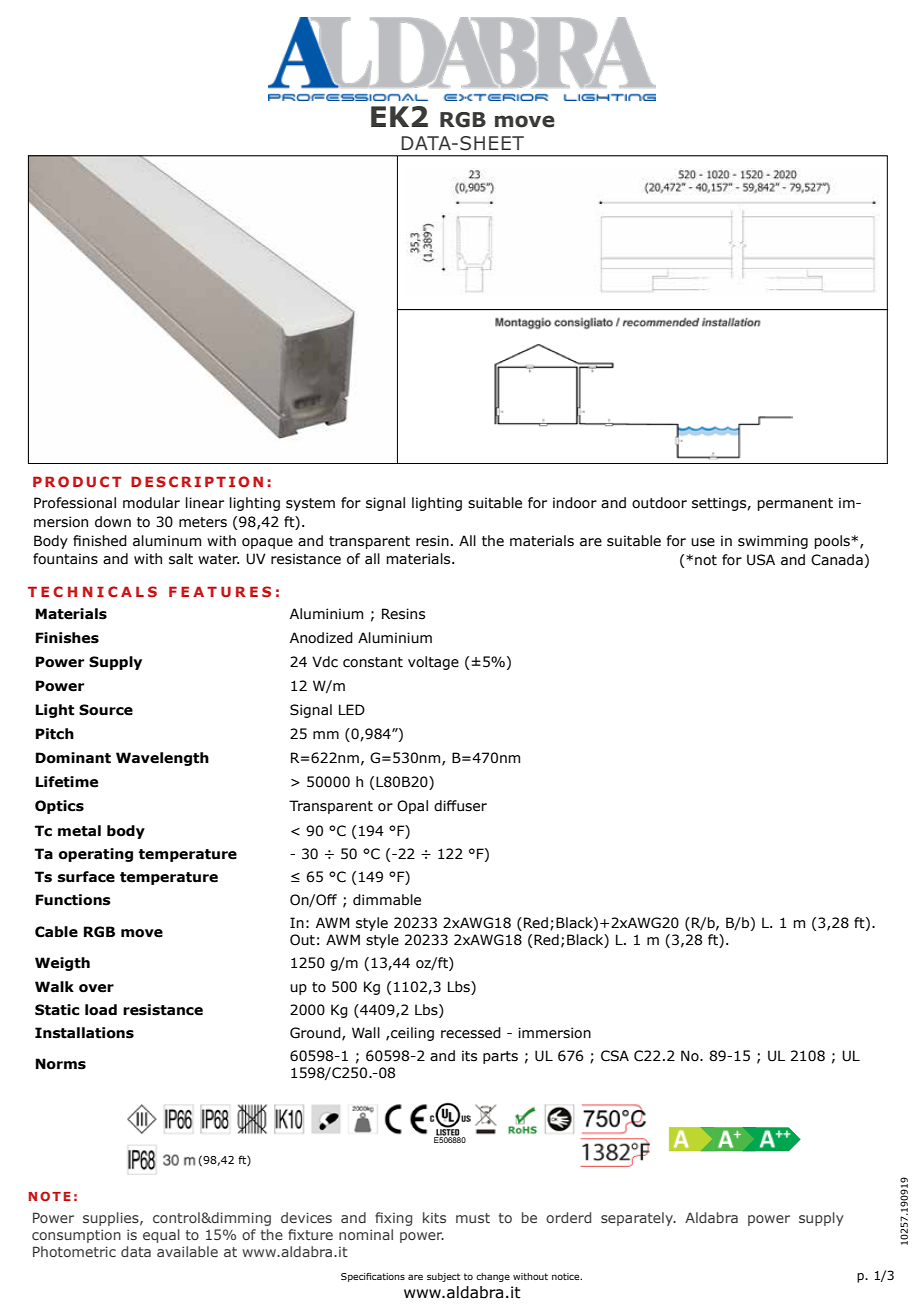 The image size is (924, 1308). Describe the element at coordinates (86, 877) in the page. I see `surface` at that location.
